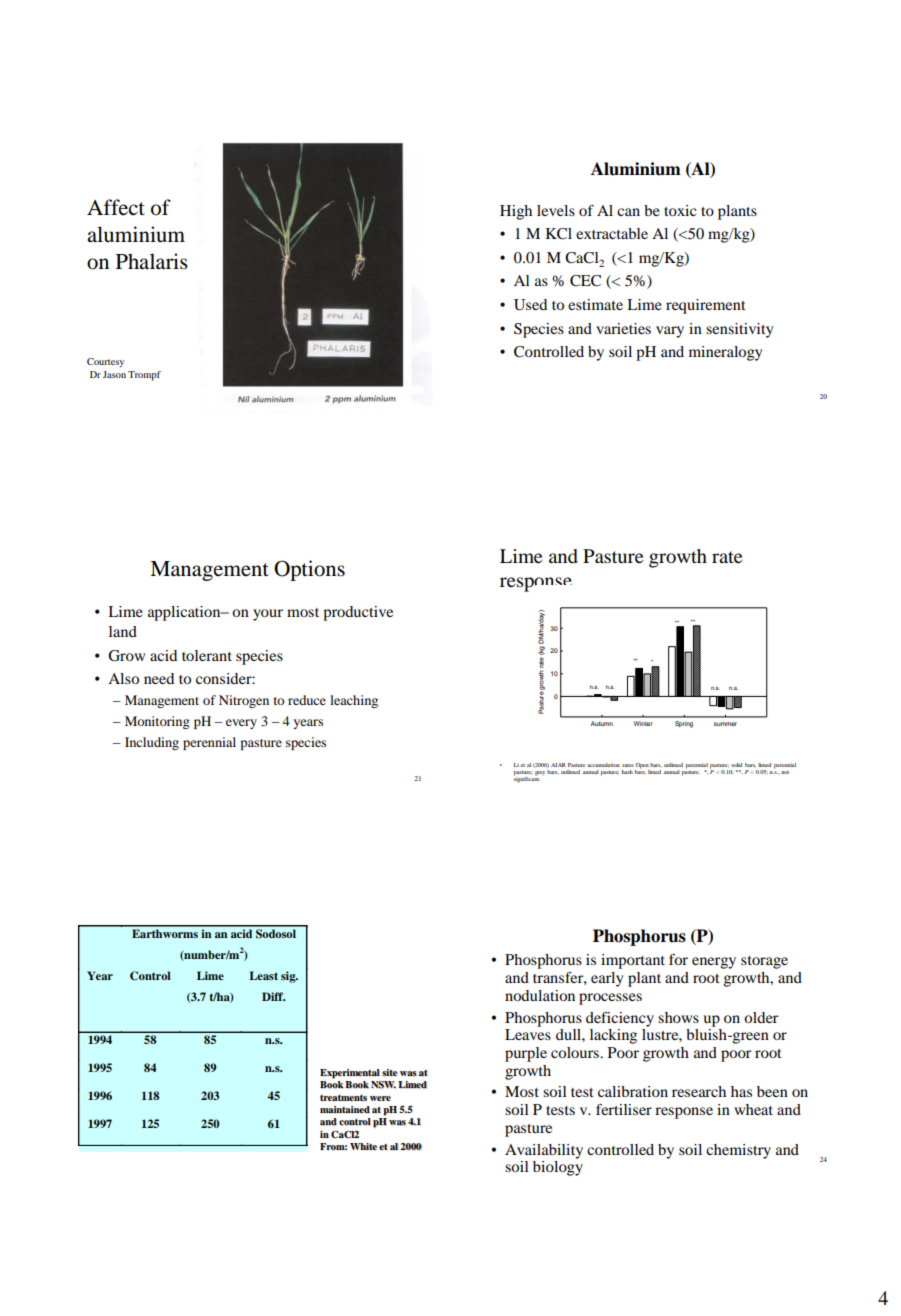  What do you see at coordinates (363, 1146) in the screenshot?
I see `White` at bounding box center [363, 1146].
